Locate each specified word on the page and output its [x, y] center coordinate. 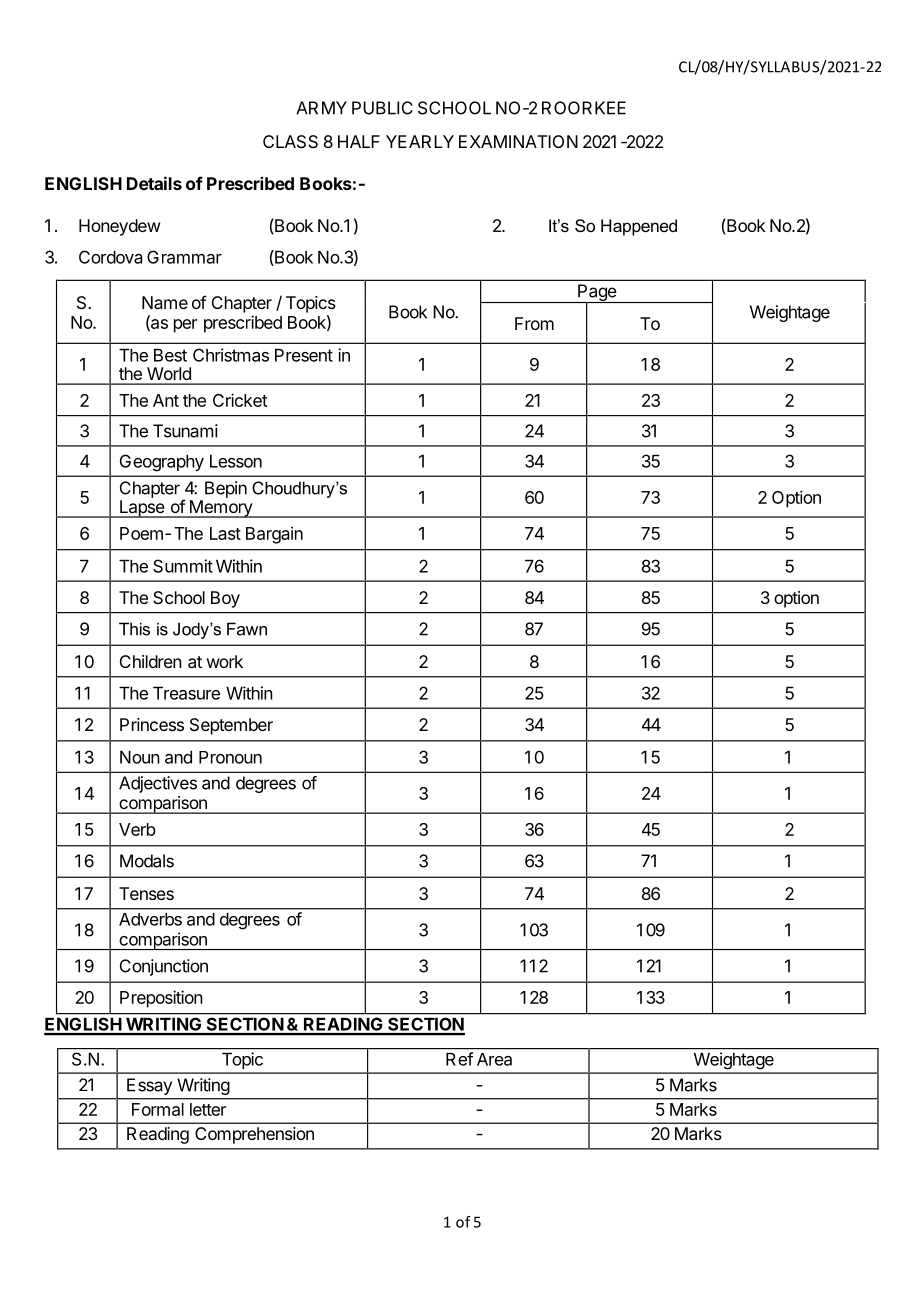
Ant [166, 400]
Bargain [274, 535]
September [231, 726]
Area [494, 1059]
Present [304, 355]
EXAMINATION [518, 141]
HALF [359, 141]
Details [154, 183]
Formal [158, 1109]
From [534, 323]
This [134, 629]
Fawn [247, 629]
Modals [147, 861]
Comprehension [254, 1135]
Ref [459, 1059]
